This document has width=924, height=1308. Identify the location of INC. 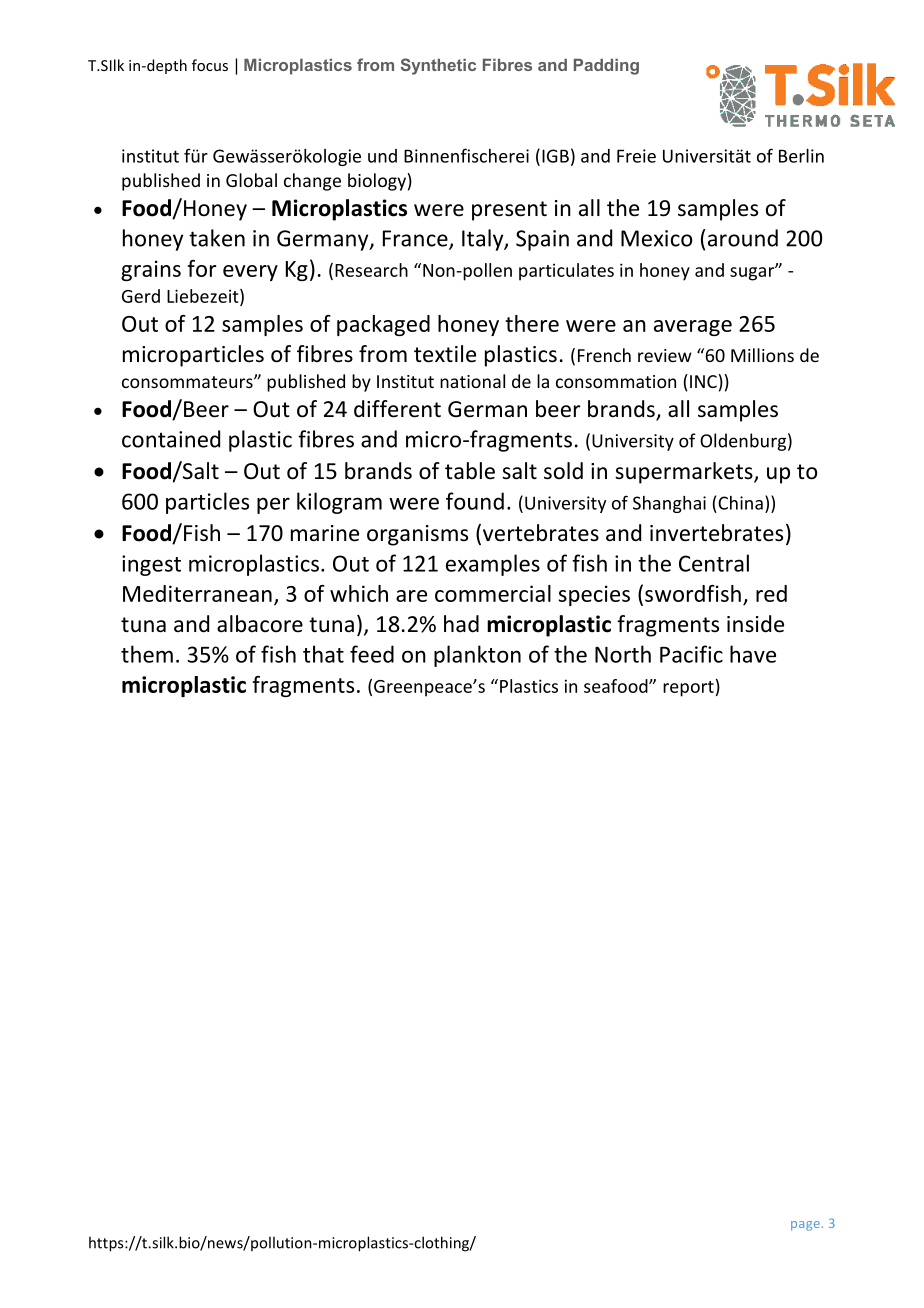
(703, 381).
